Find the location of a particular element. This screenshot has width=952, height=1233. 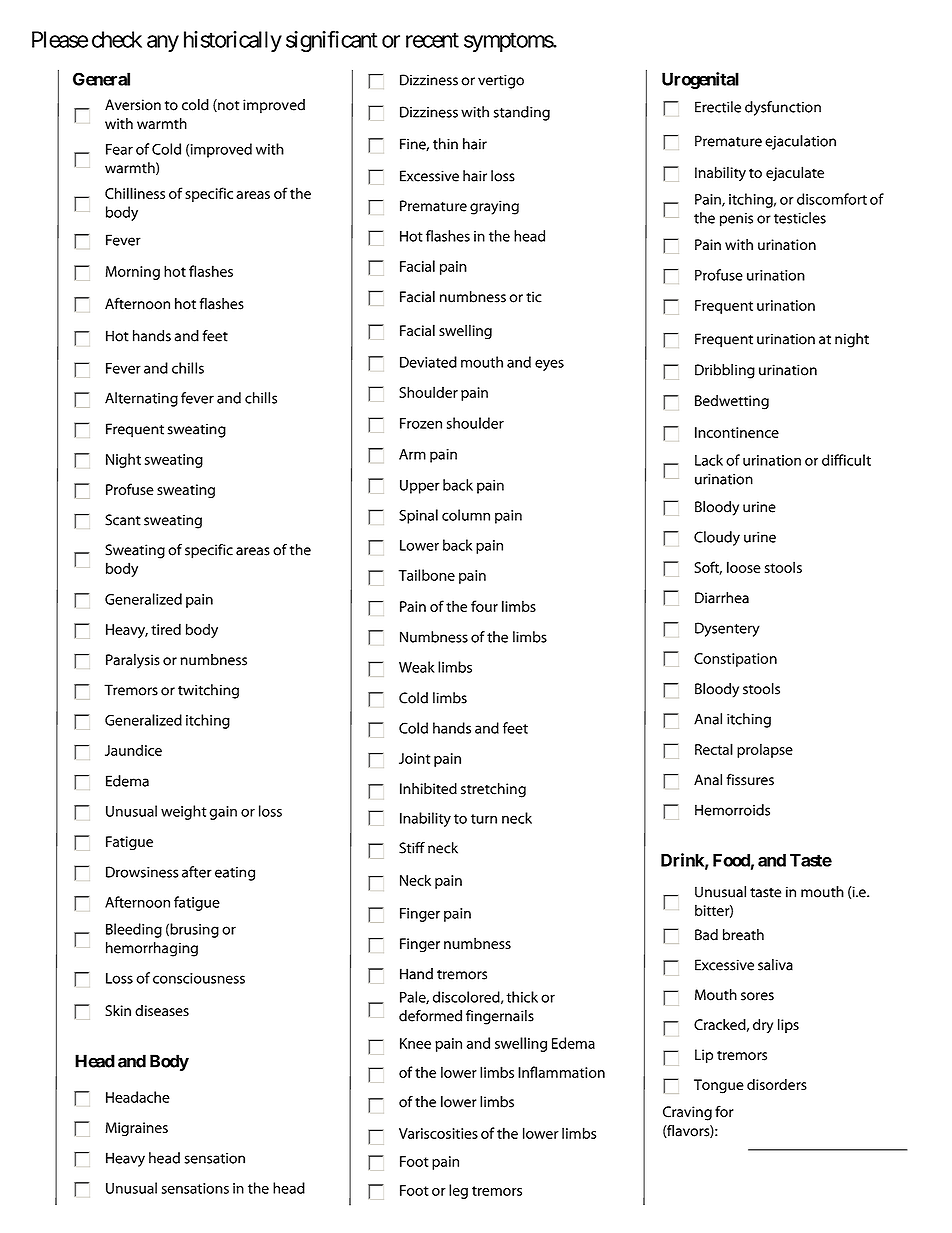

Dysentery is located at coordinates (727, 629).
